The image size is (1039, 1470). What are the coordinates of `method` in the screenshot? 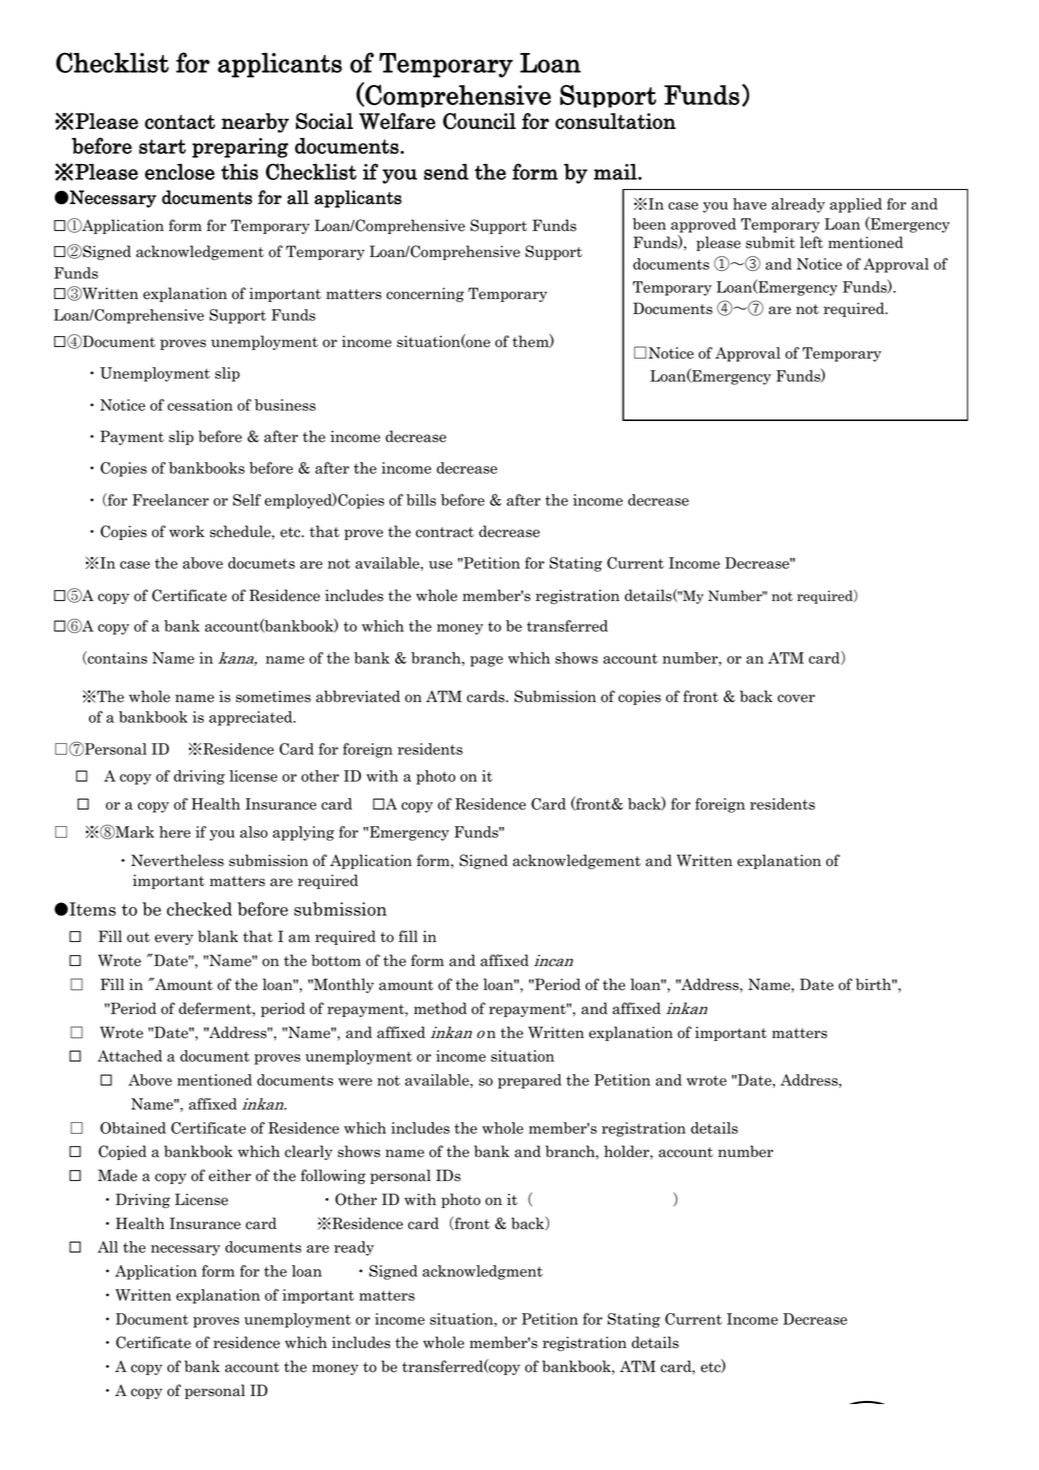 It's located at (440, 1008).
